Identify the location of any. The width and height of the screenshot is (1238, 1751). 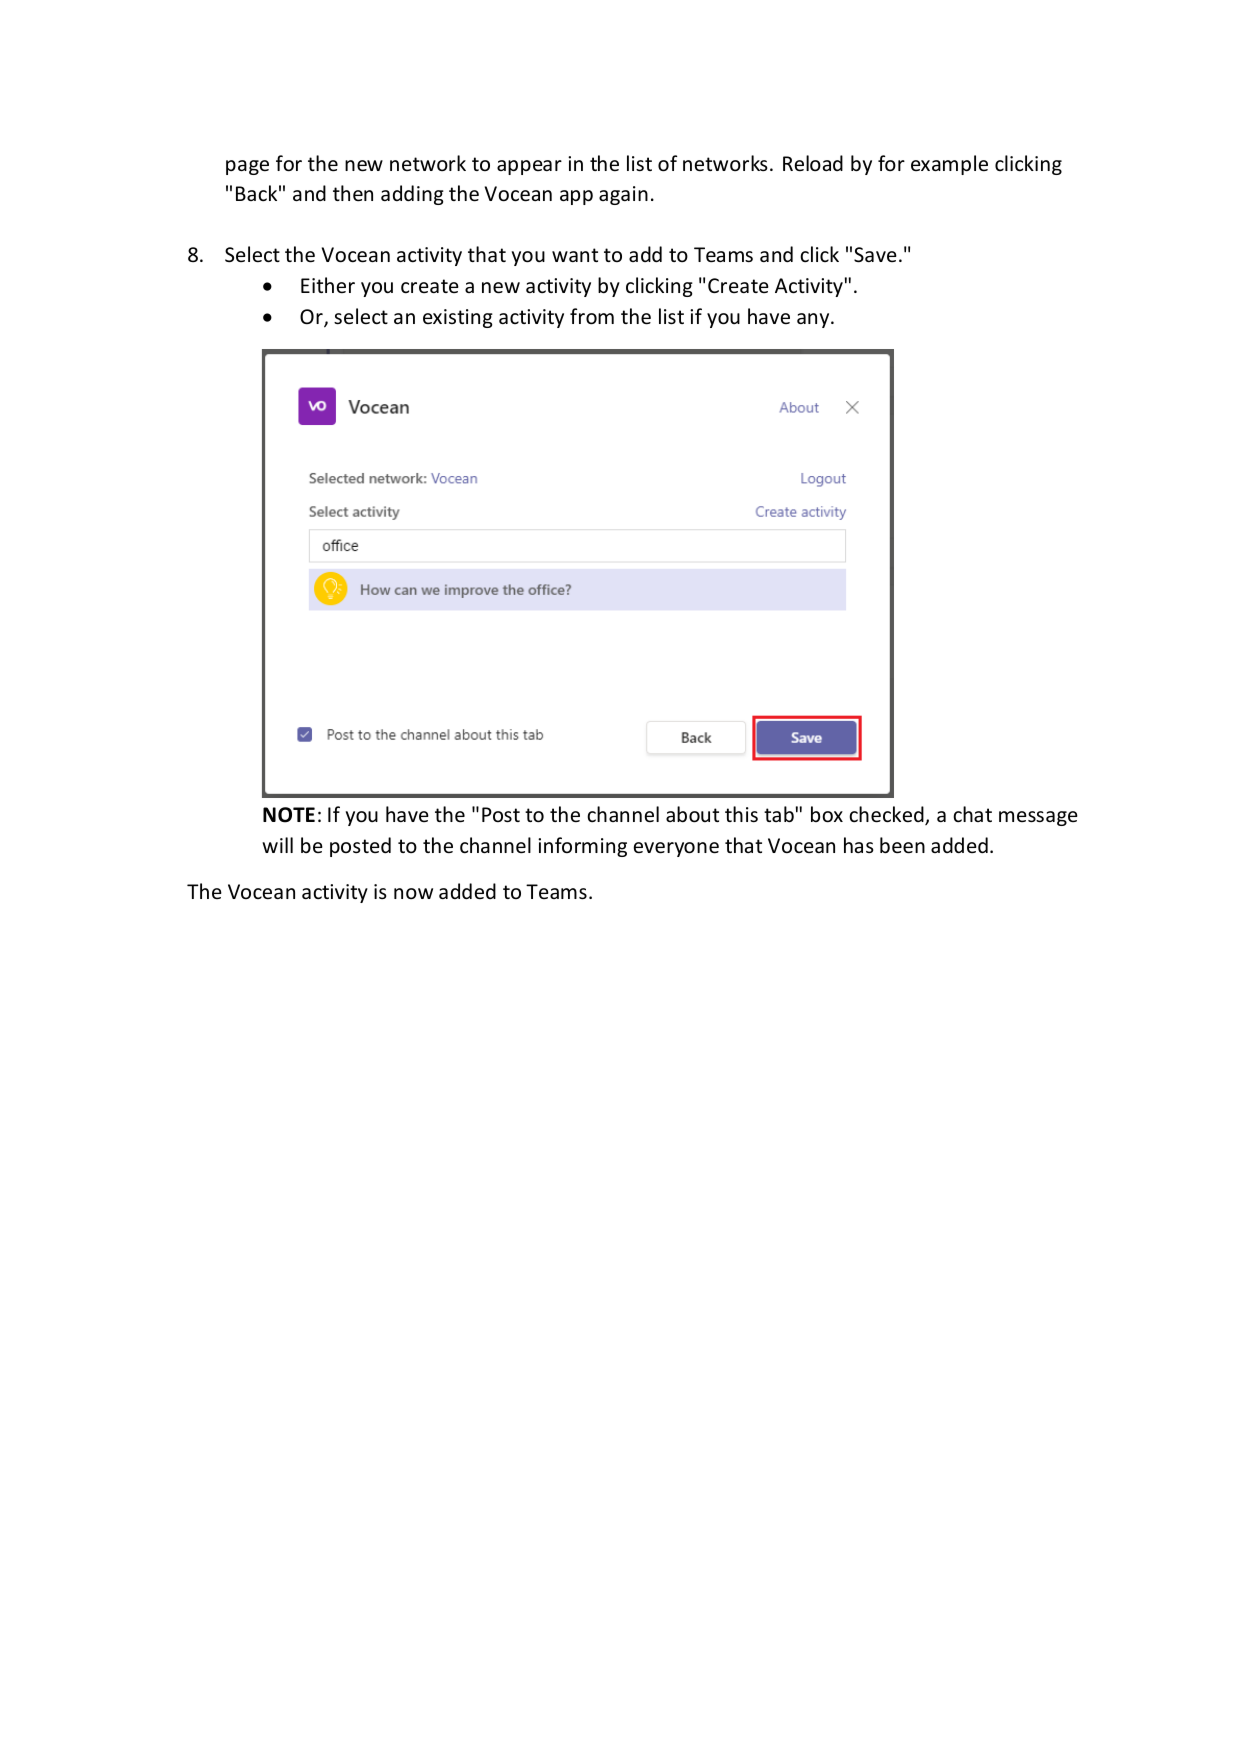
(814, 320).
